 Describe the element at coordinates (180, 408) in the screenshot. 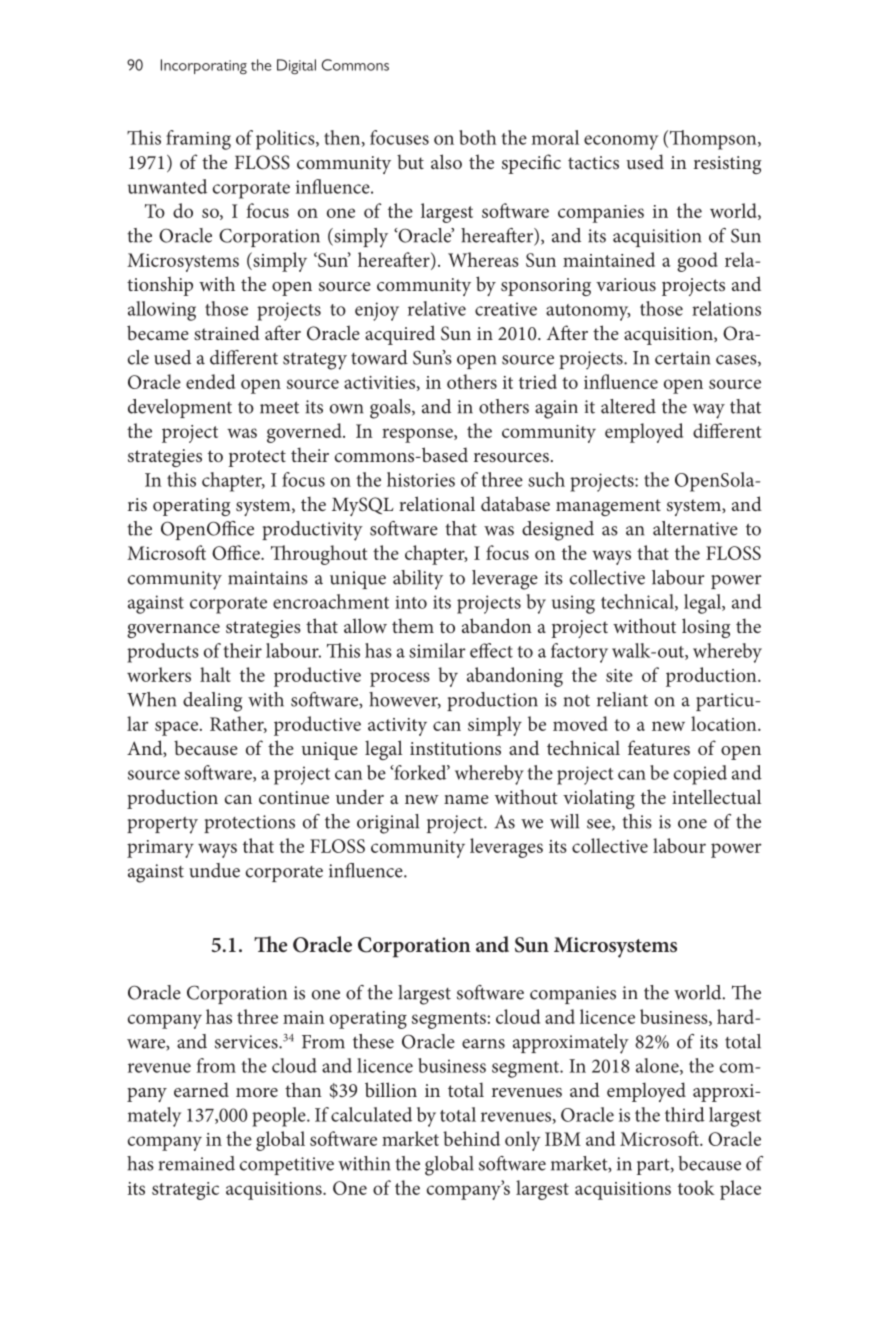

I see `development` at that location.
